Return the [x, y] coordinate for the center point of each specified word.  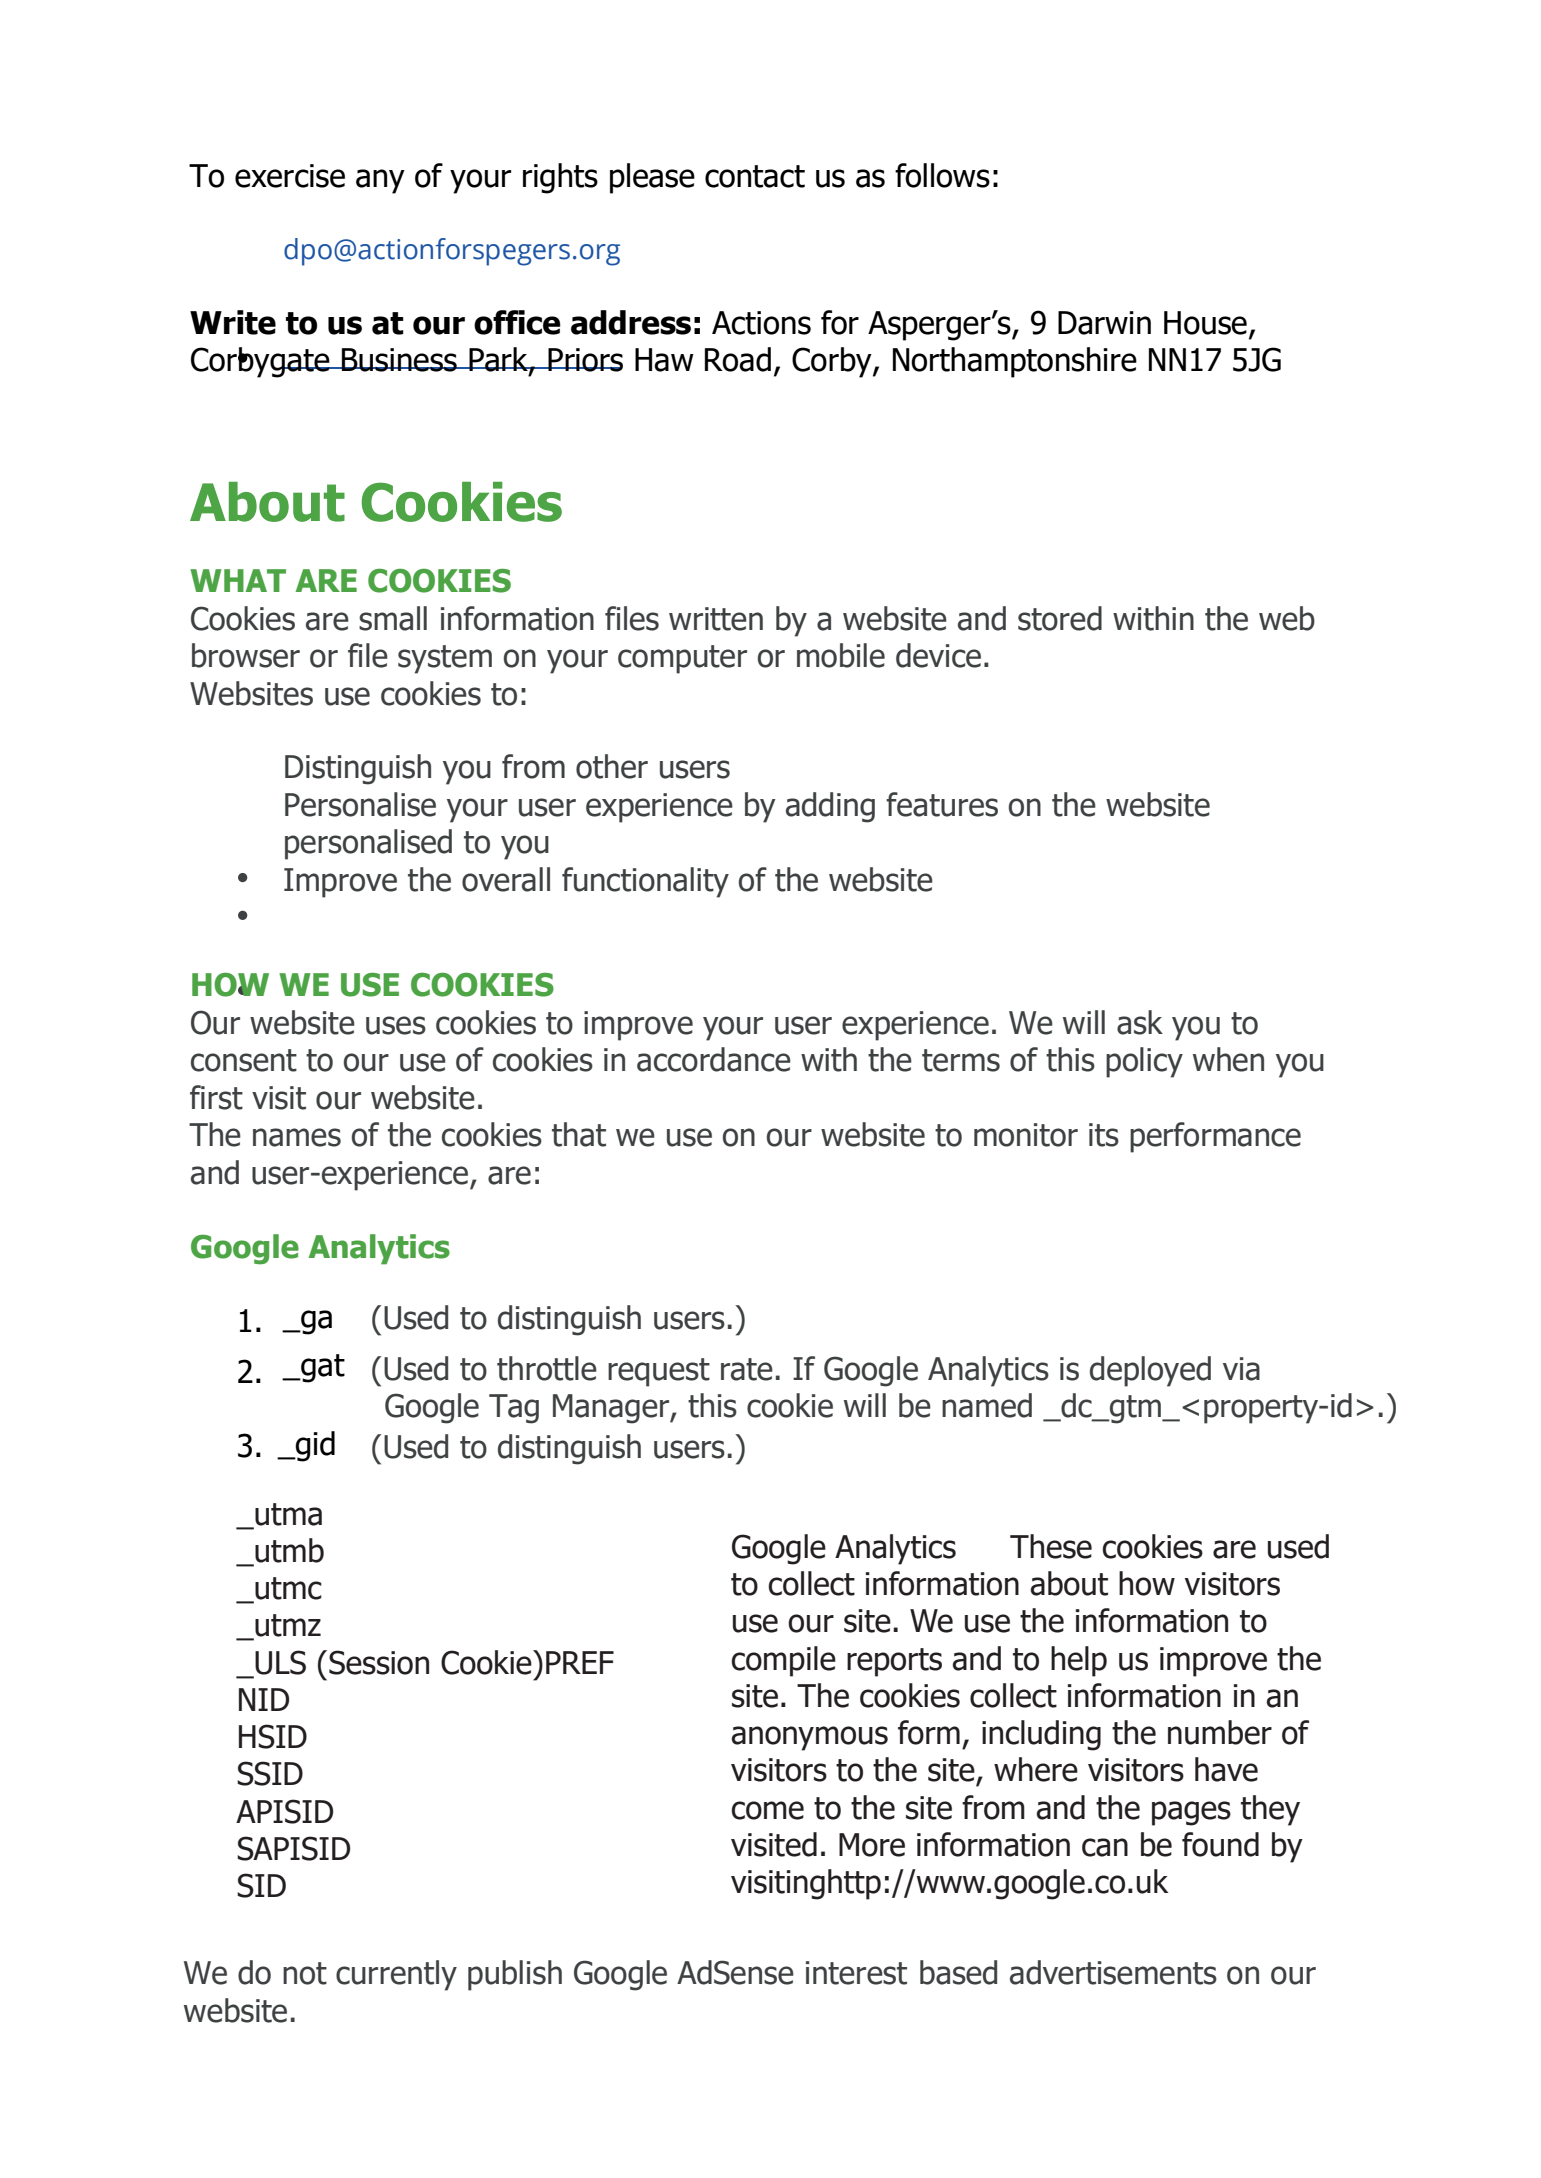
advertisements [1113, 1972]
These [1051, 1546]
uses [396, 1025]
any [380, 181]
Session [379, 1662]
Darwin [1104, 323]
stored [1060, 618]
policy [1144, 1062]
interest [856, 1973]
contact [755, 176]
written [716, 619]
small [393, 618]
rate [747, 1369]
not [305, 1973]
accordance [714, 1059]
